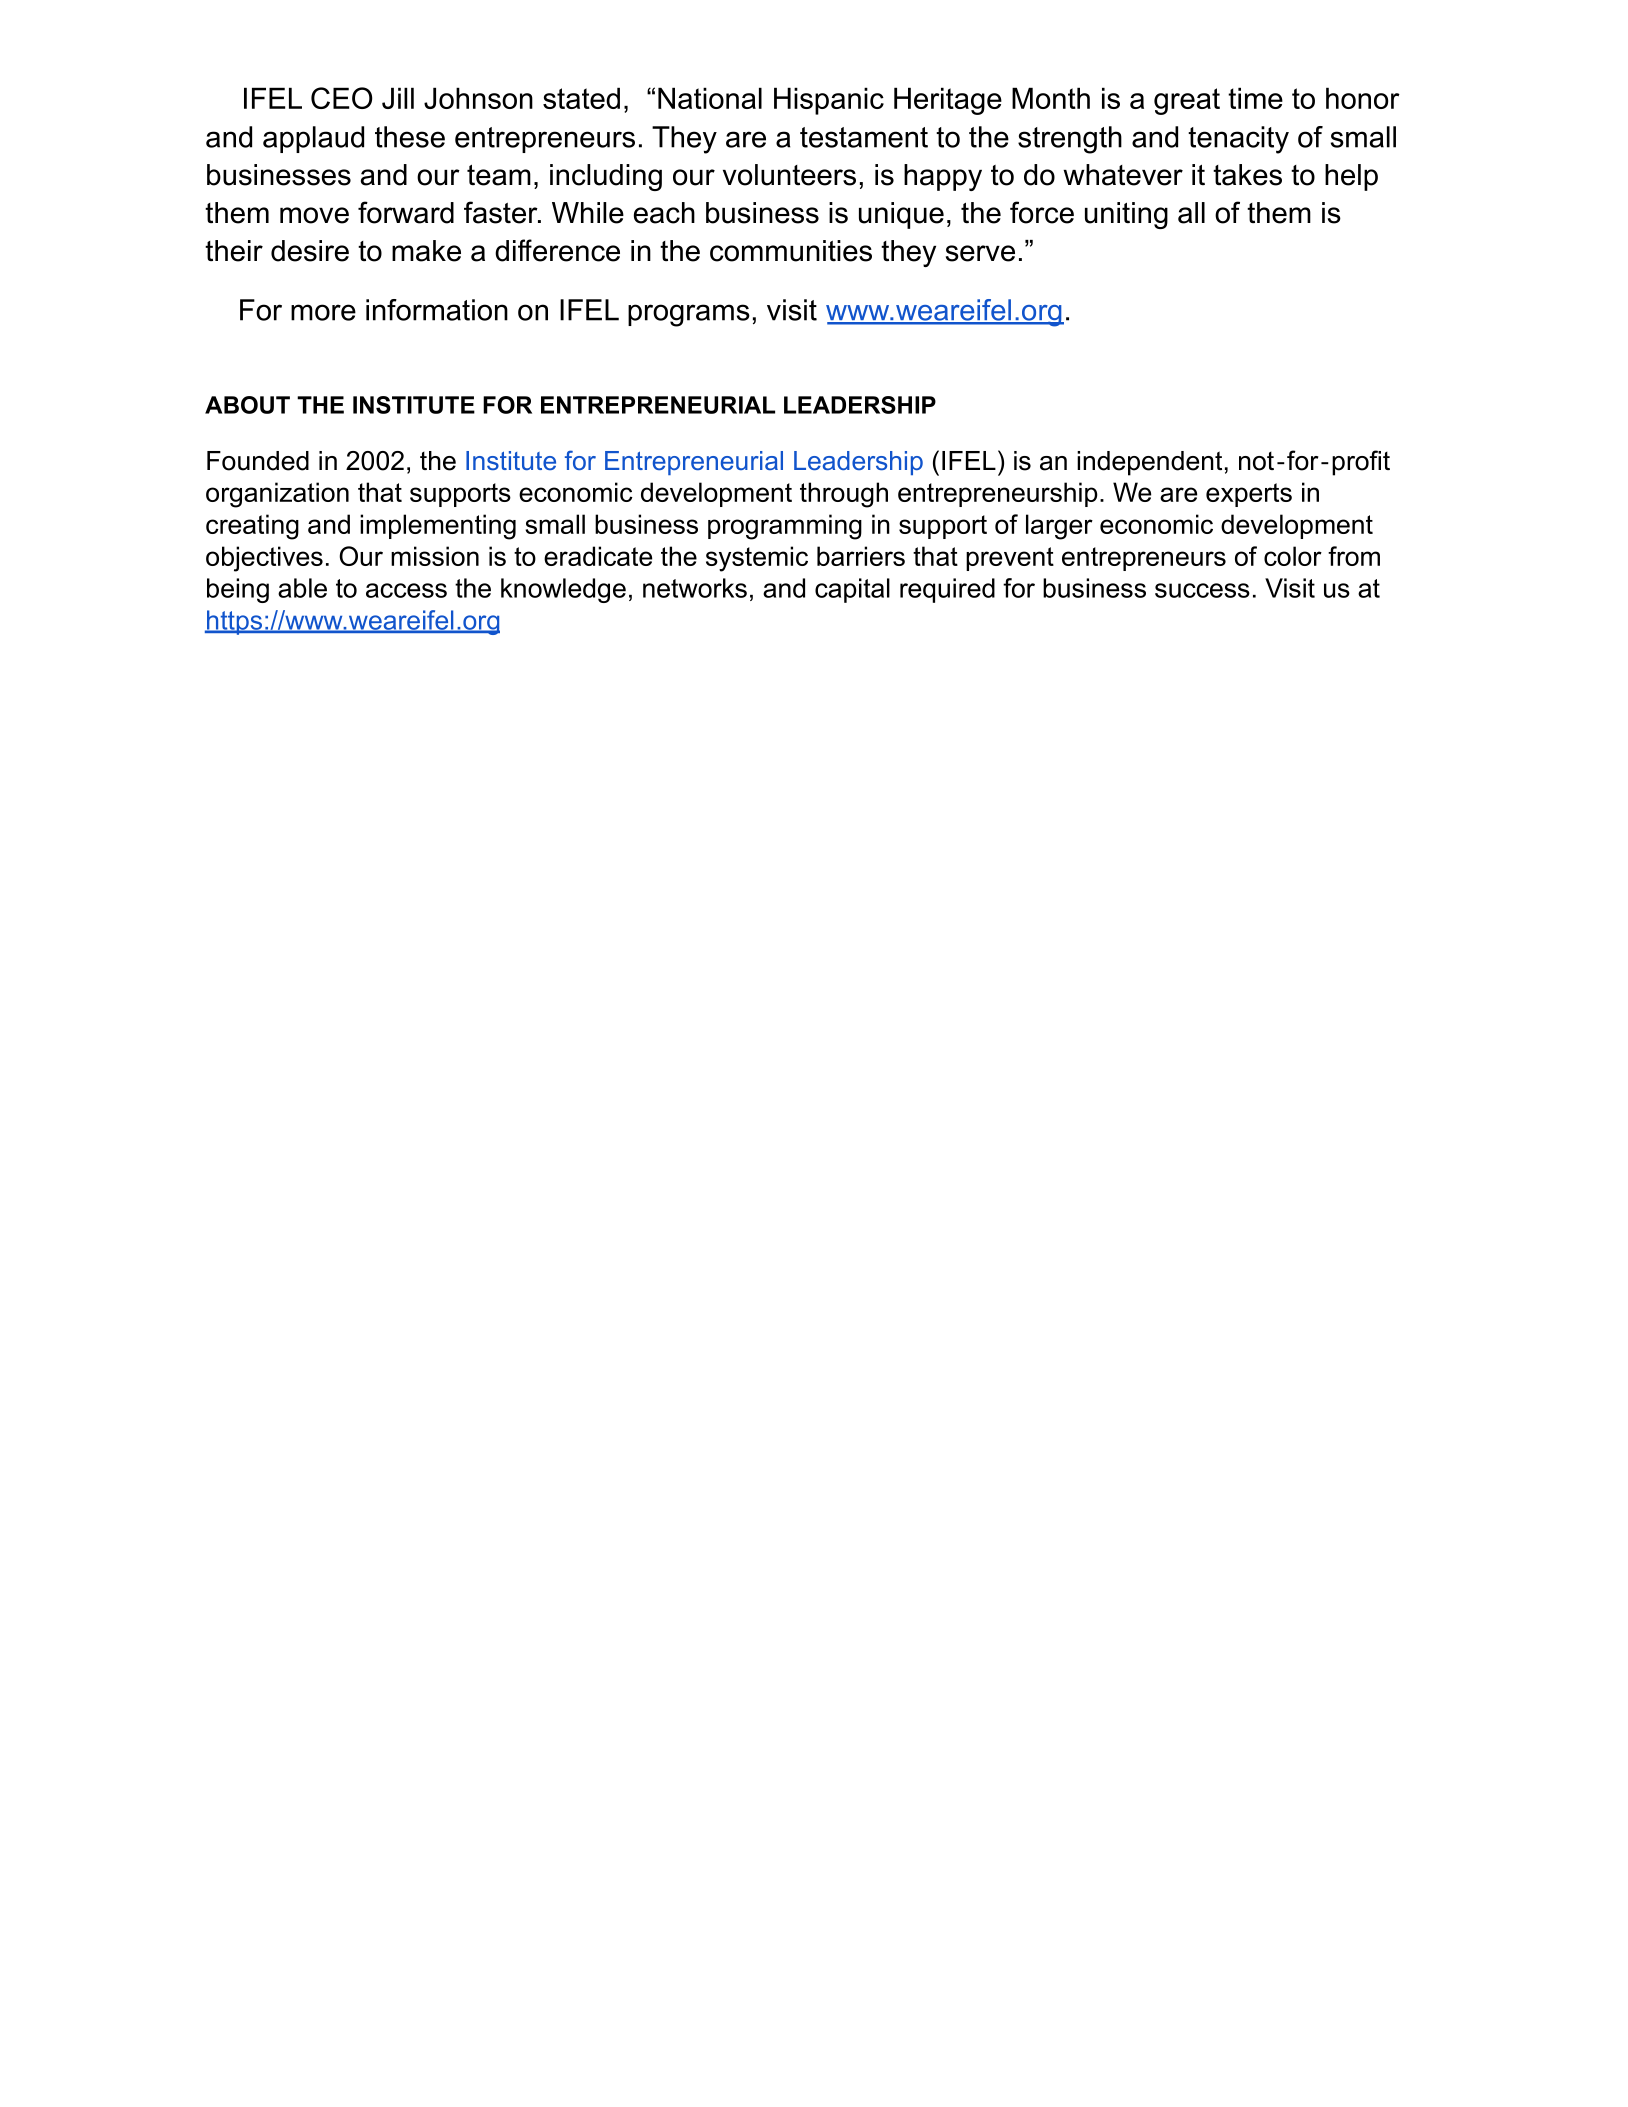 This image has height=2107, width=1628. Describe the element at coordinates (406, 590) in the image. I see `access` at that location.
